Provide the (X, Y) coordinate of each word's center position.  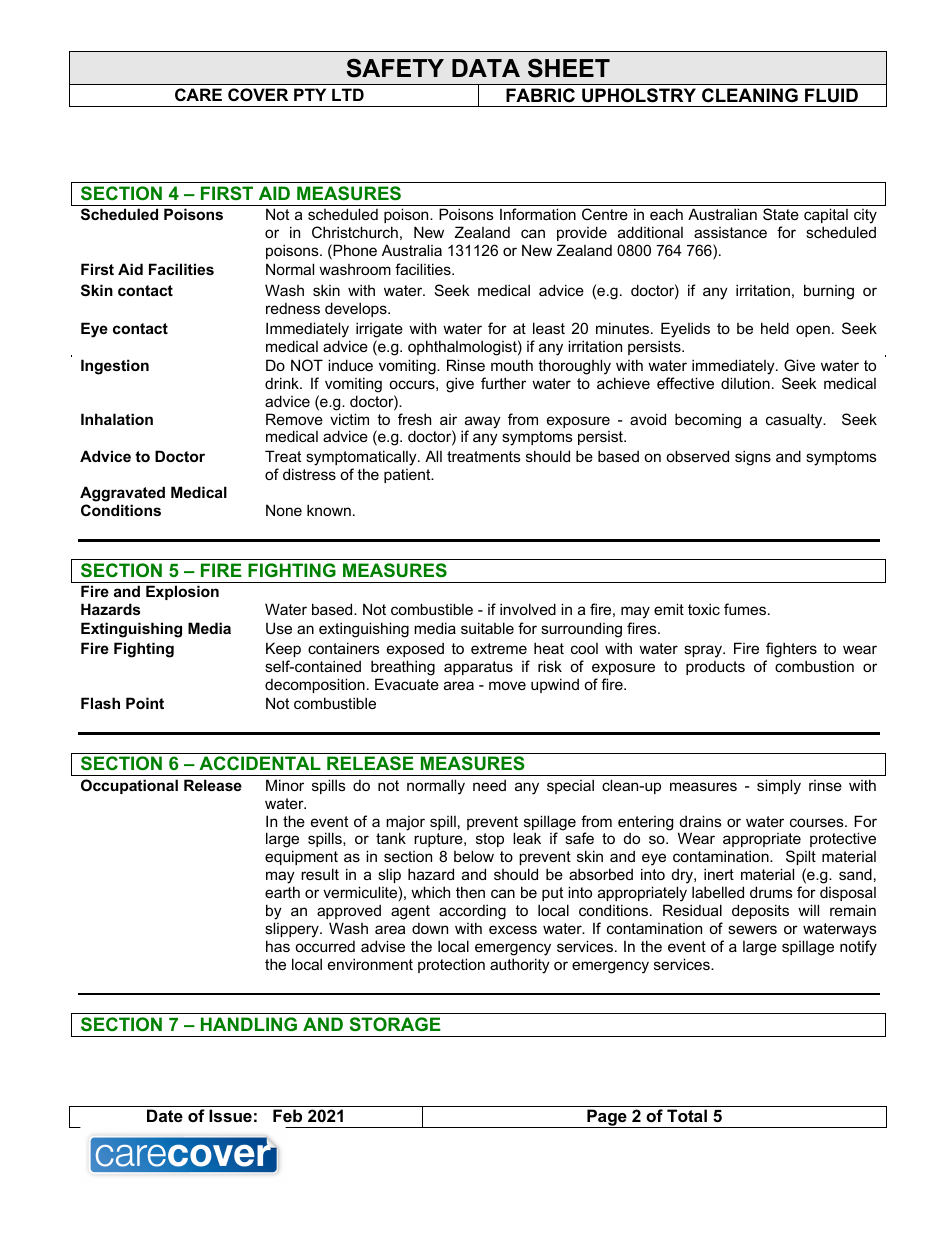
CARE (198, 94)
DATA (486, 68)
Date (165, 1115)
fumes (745, 609)
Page (607, 1118)
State (781, 214)
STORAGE (395, 1024)
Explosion (182, 592)
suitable (487, 628)
